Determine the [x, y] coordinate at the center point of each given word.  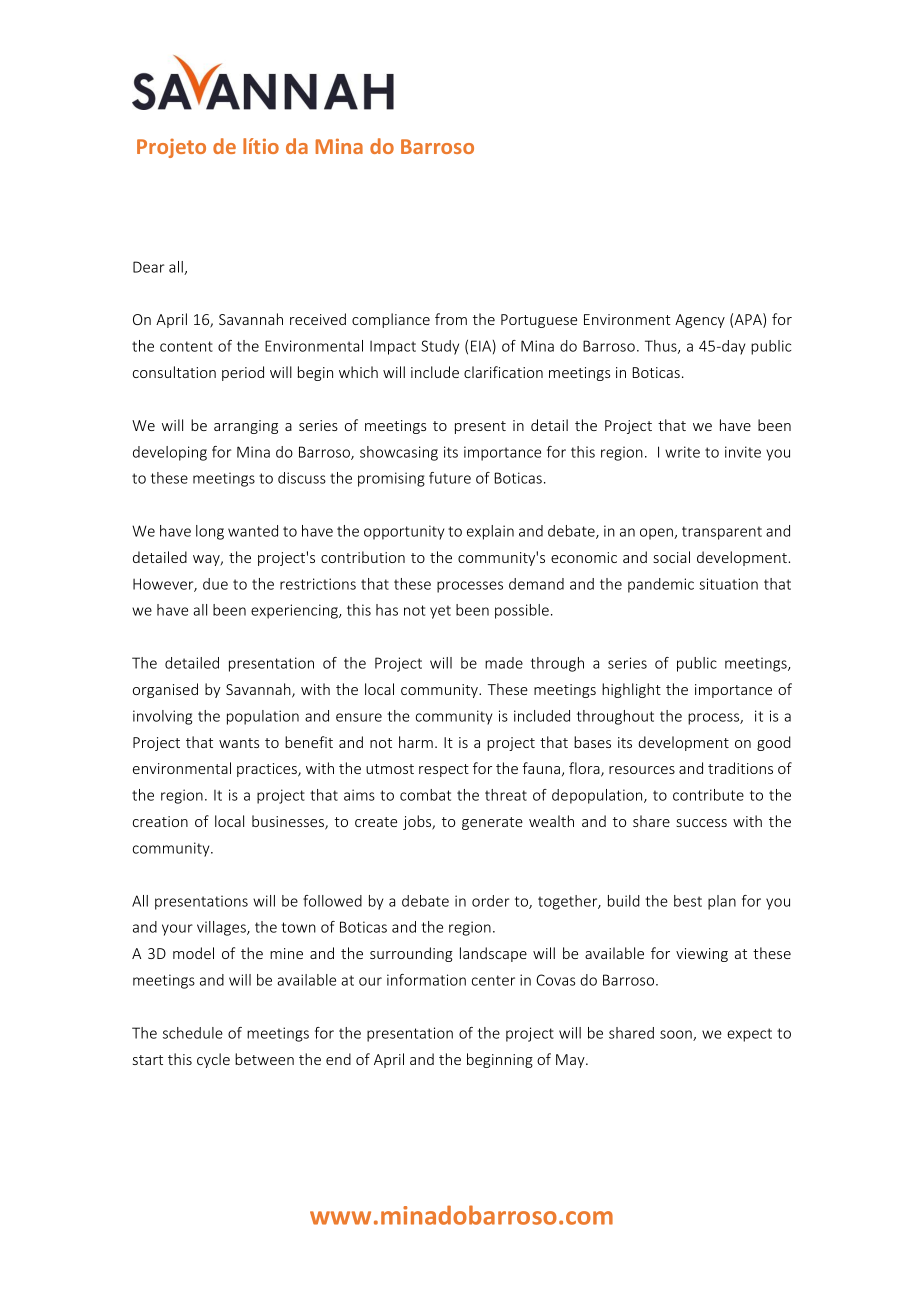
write [682, 452]
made [504, 663]
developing [170, 453]
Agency [700, 321]
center [493, 980]
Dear [148, 267]
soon [677, 1035]
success [701, 823]
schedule [193, 1033]
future [450, 478]
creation [160, 821]
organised [165, 690]
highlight [631, 690]
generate [492, 823]
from [451, 319]
